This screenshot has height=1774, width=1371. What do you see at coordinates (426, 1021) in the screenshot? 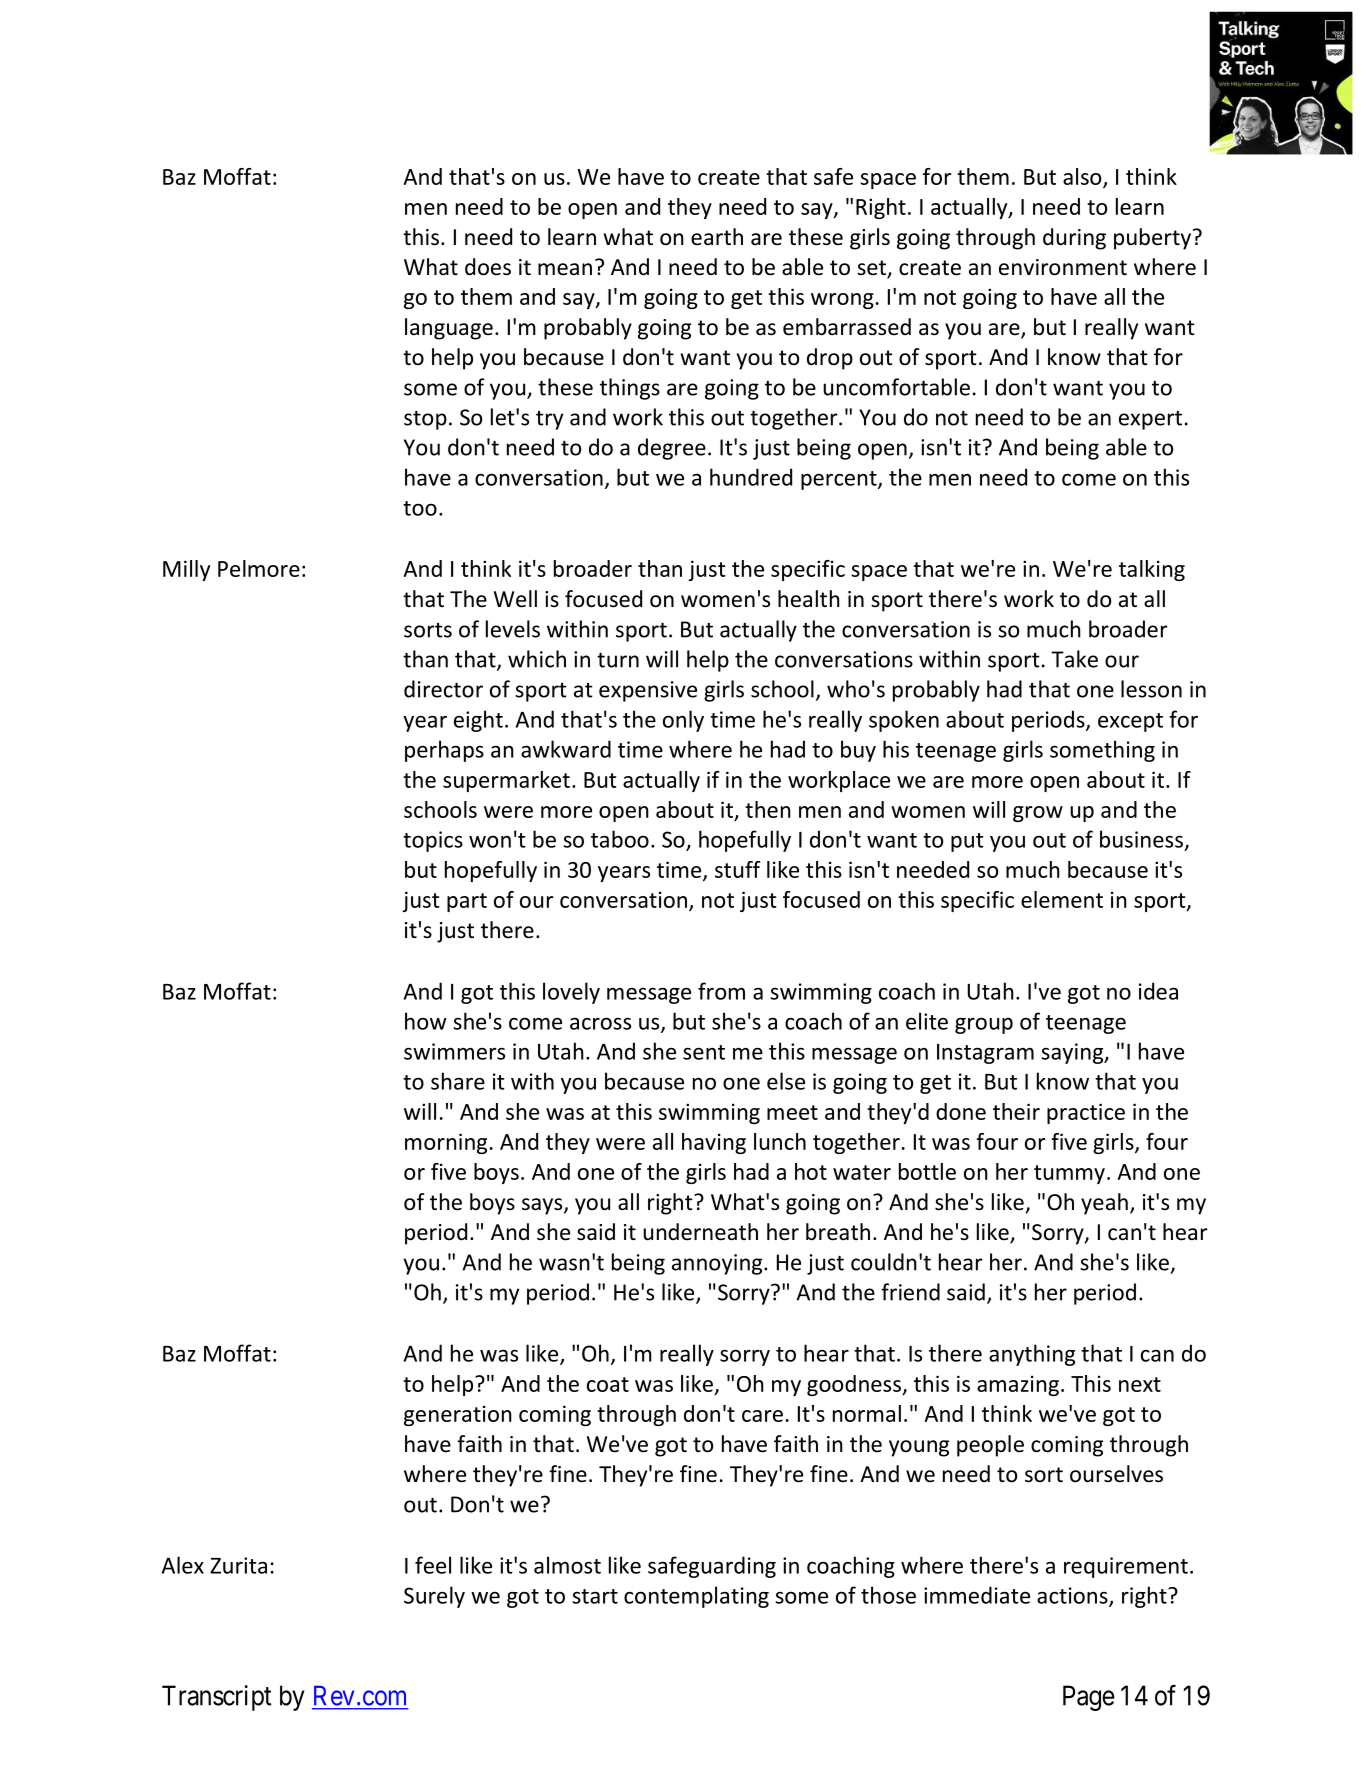
I see `how` at bounding box center [426, 1021].
